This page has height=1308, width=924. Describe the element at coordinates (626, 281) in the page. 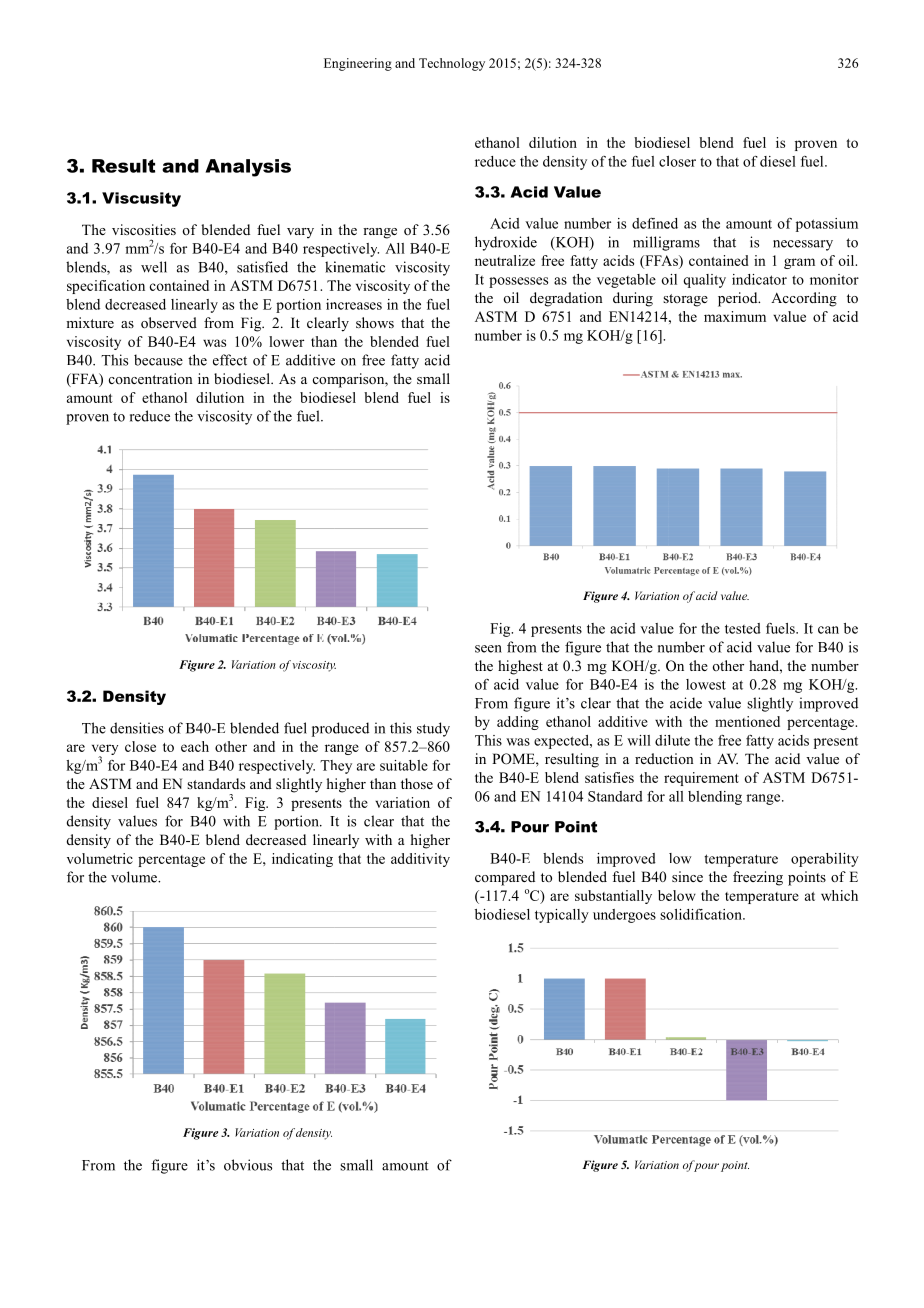

I see `vegetable` at that location.
